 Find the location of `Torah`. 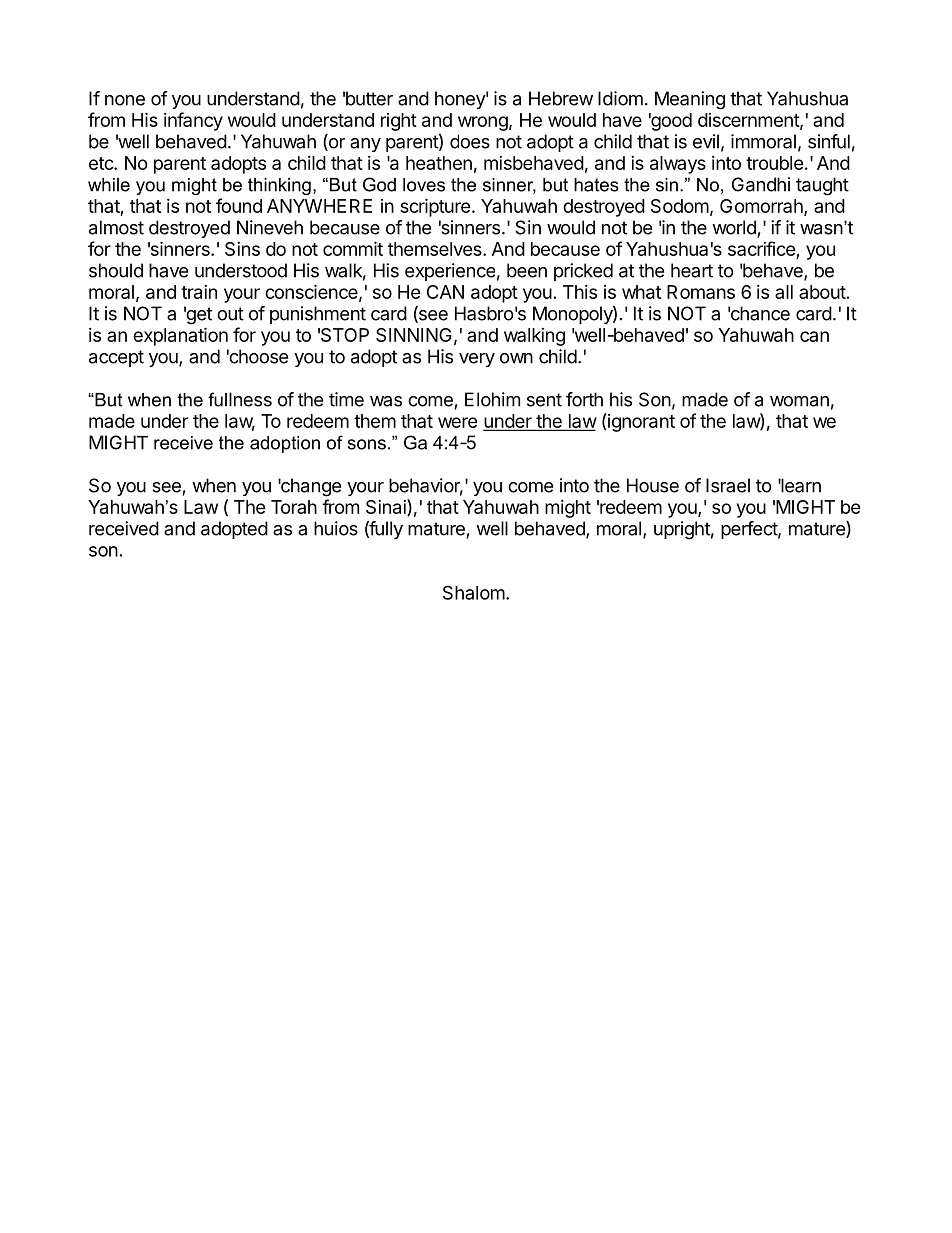

Torah is located at coordinates (294, 507).
